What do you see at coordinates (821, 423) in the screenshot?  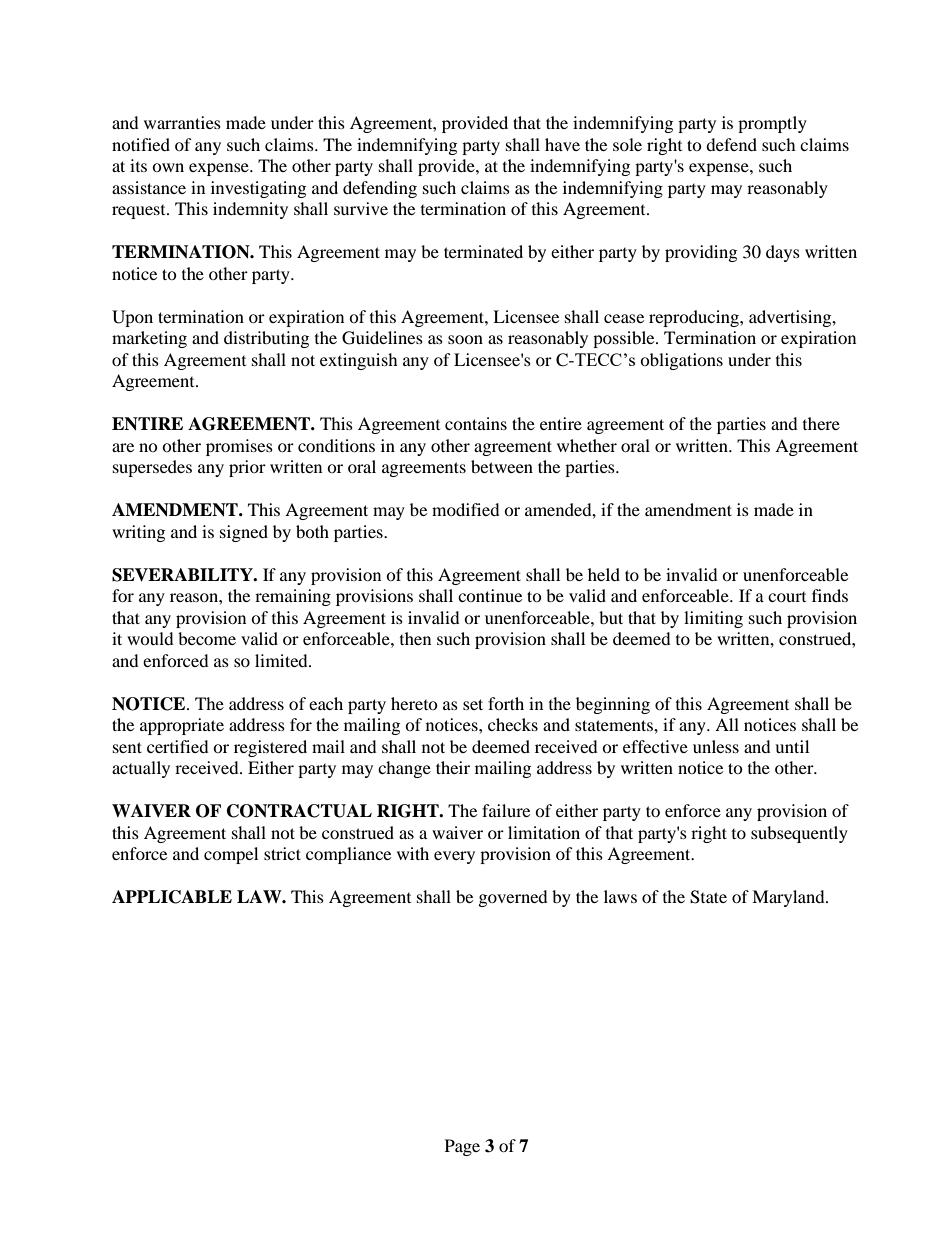 I see `there` at bounding box center [821, 423].
